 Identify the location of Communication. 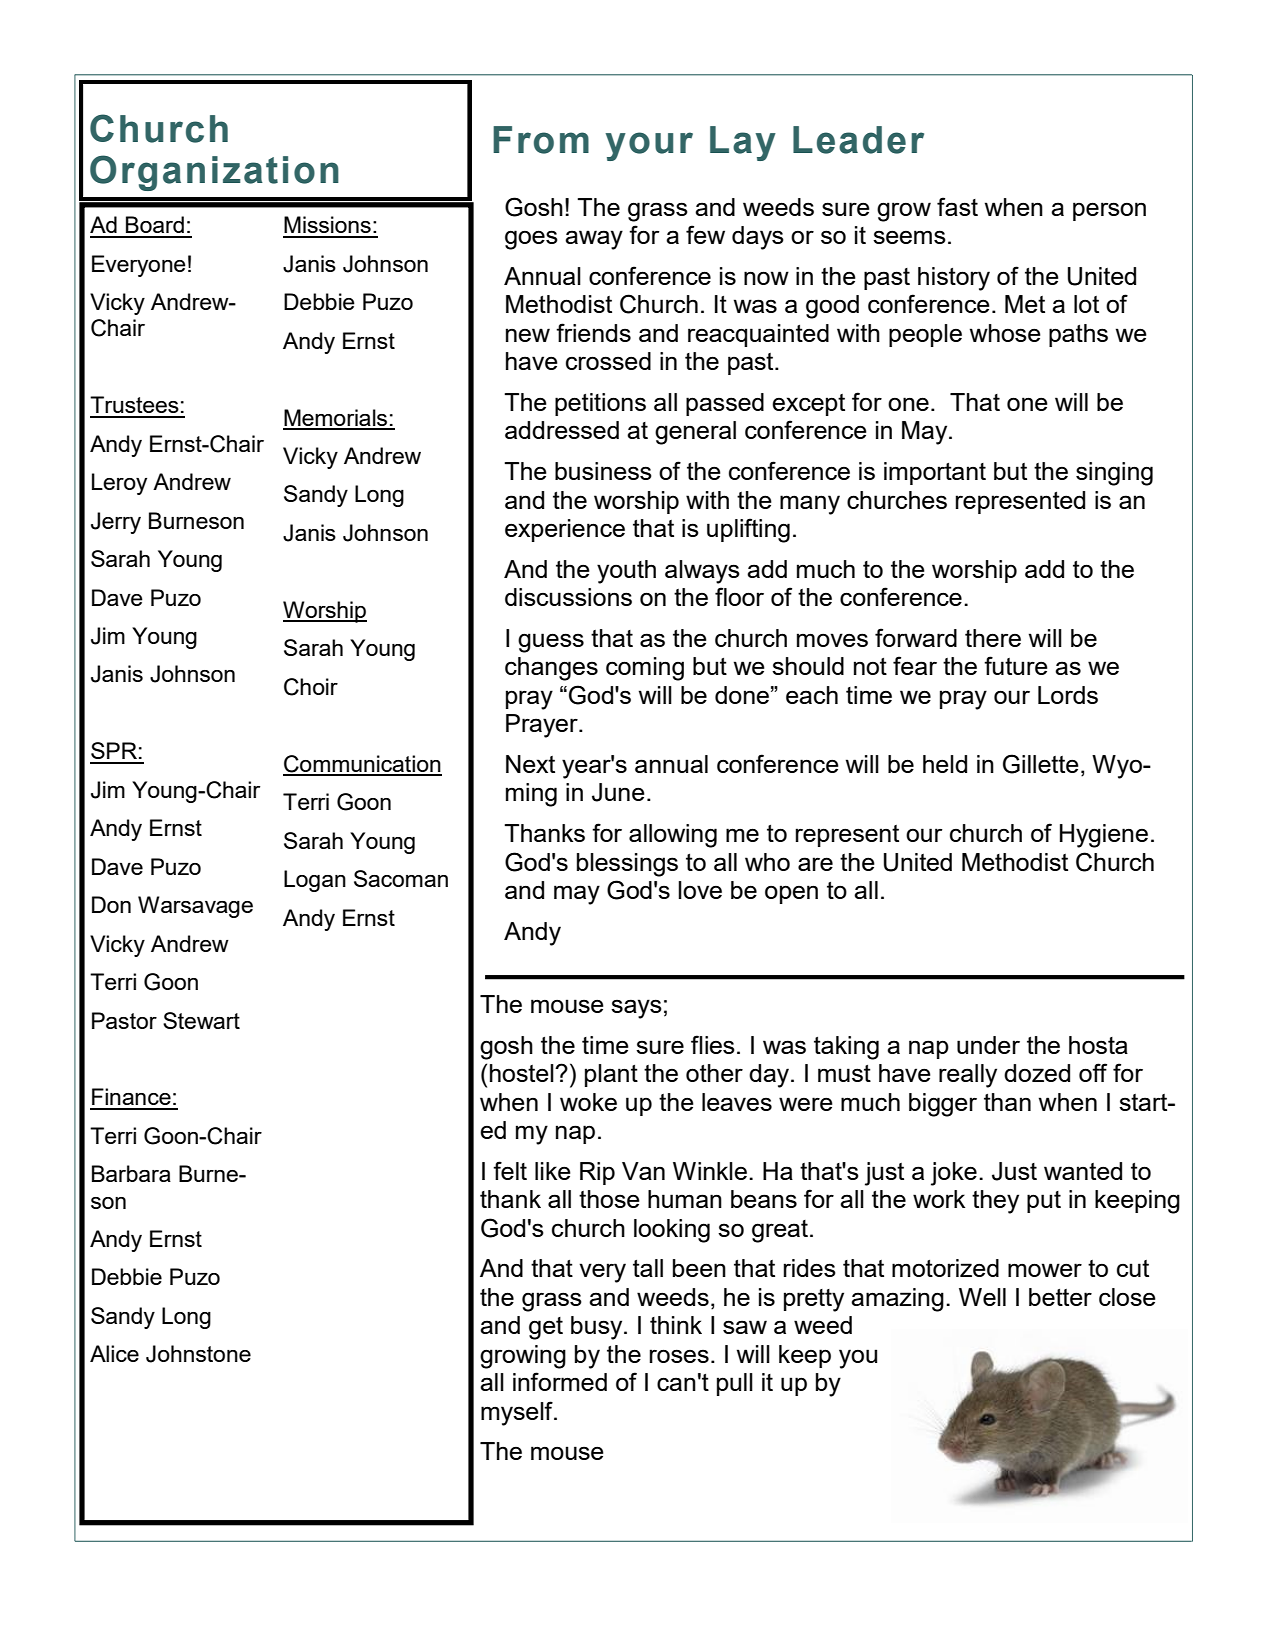
(362, 765).
